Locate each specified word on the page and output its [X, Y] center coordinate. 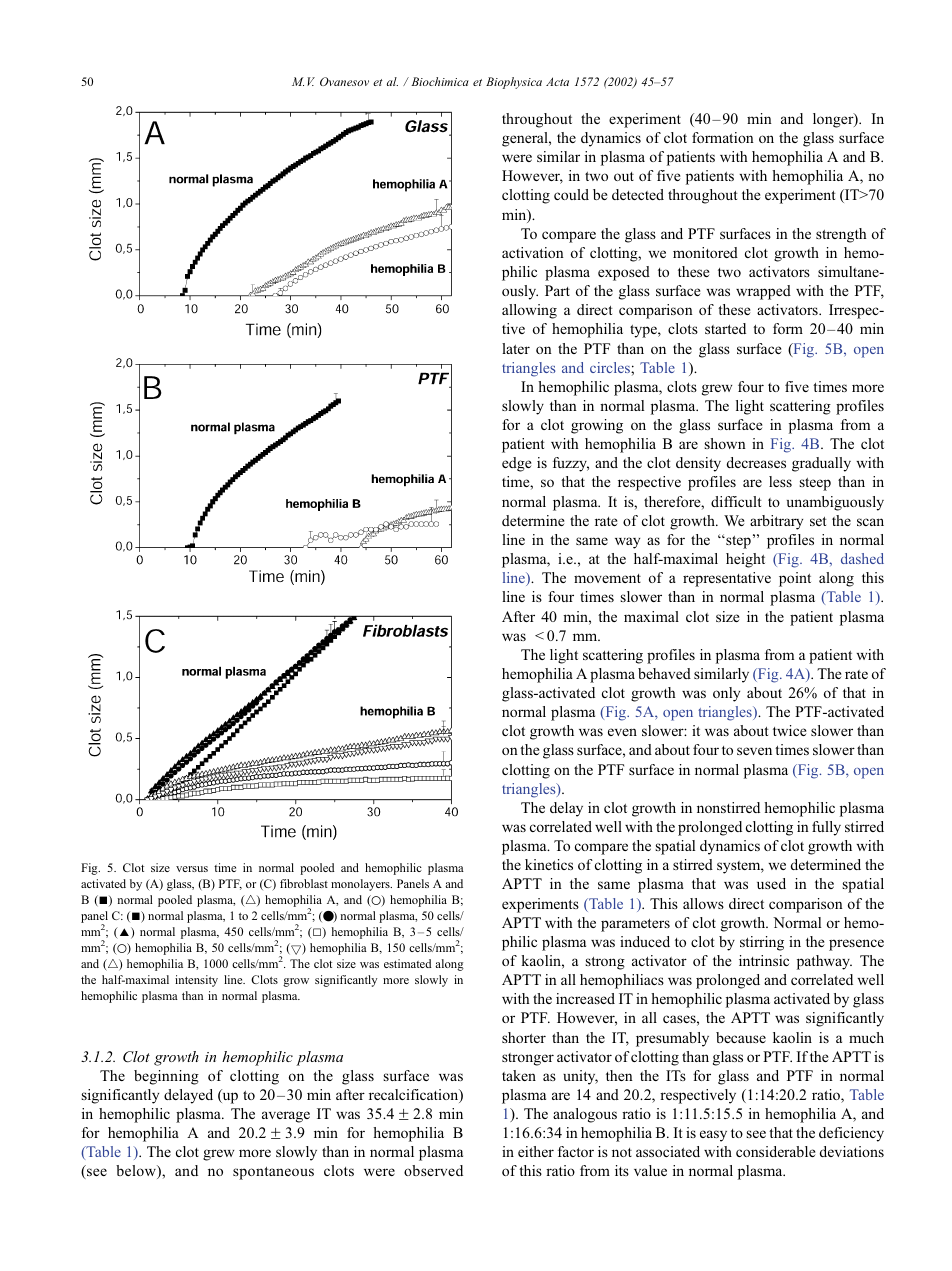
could [571, 194]
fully [826, 828]
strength [841, 235]
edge [516, 464]
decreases [756, 462]
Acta [557, 81]
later [516, 348]
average [286, 1117]
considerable [775, 1151]
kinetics [549, 864]
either [536, 1151]
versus [192, 869]
